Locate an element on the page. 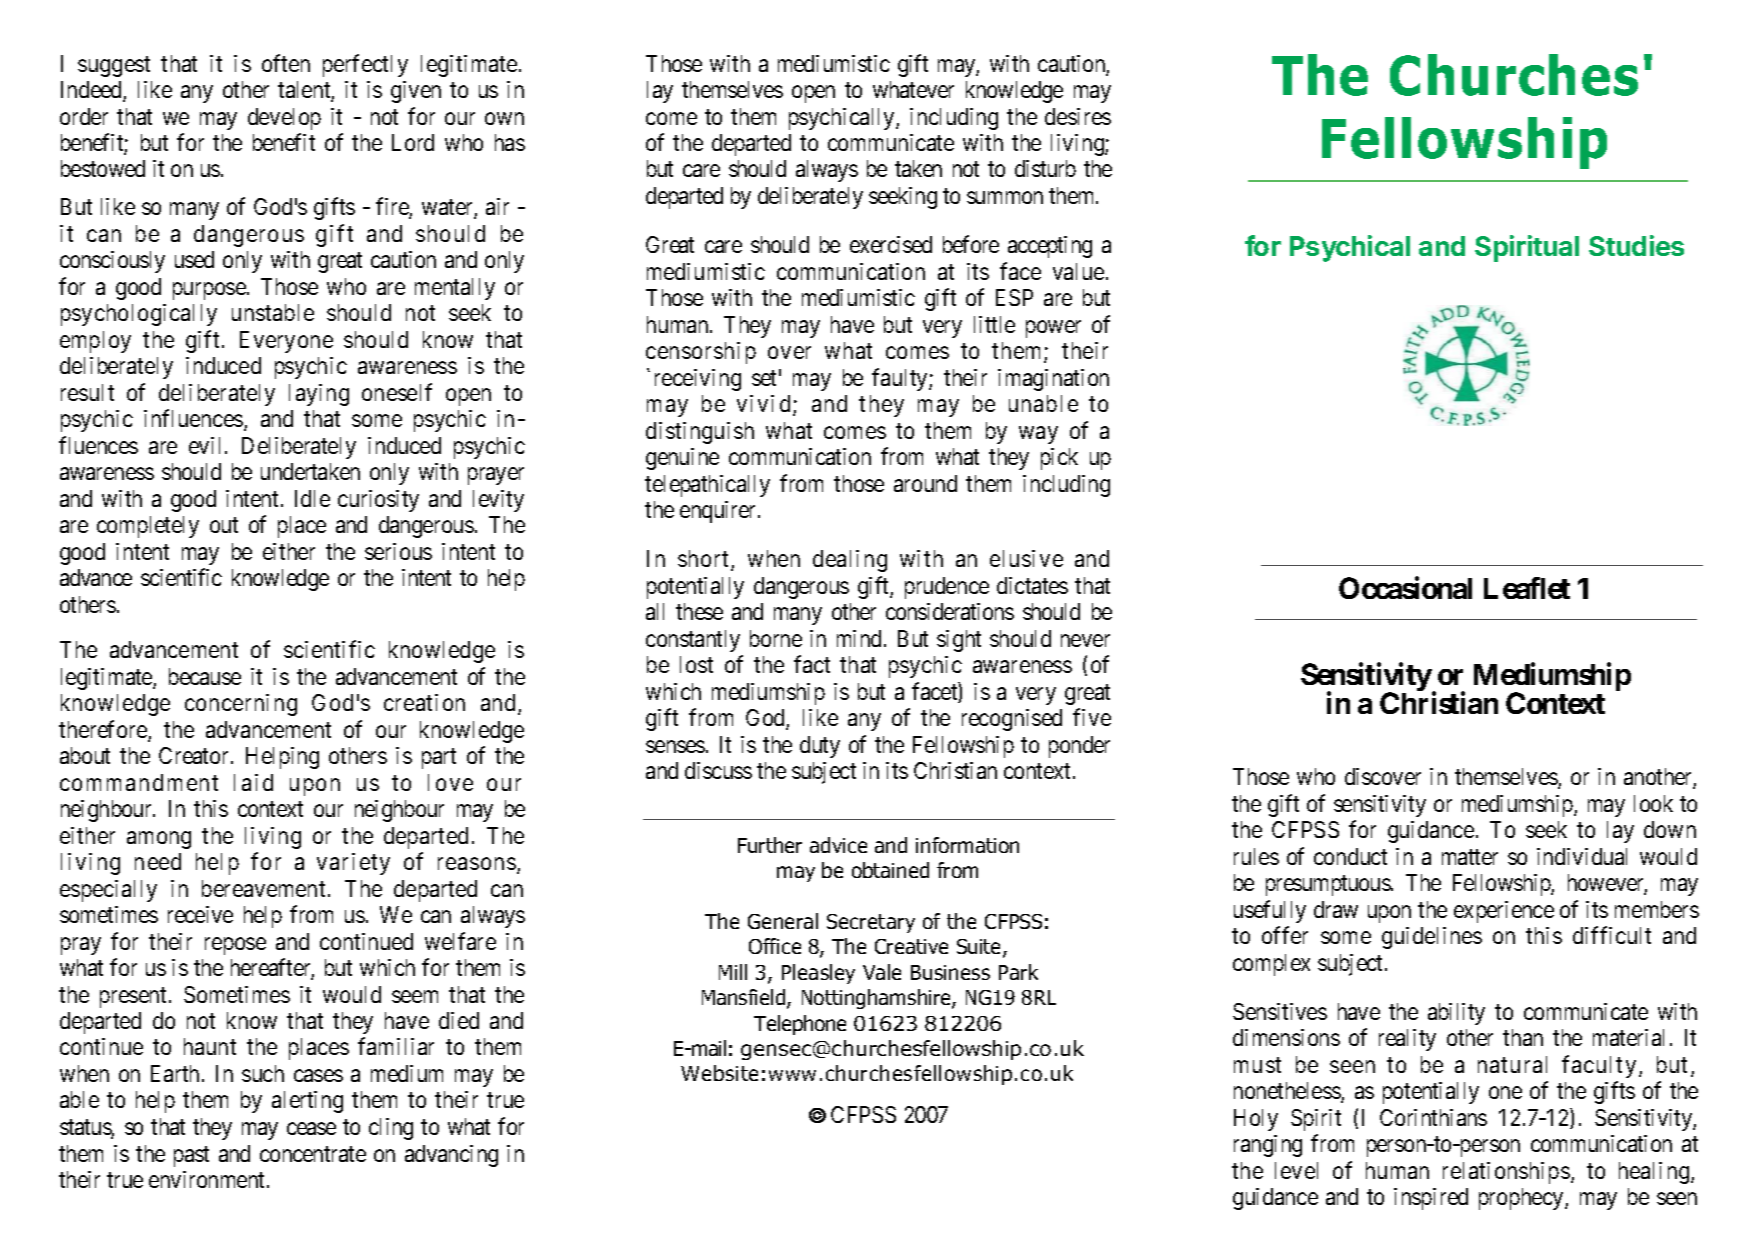 The image size is (1763, 1247). concentrate is located at coordinates (313, 1154).
